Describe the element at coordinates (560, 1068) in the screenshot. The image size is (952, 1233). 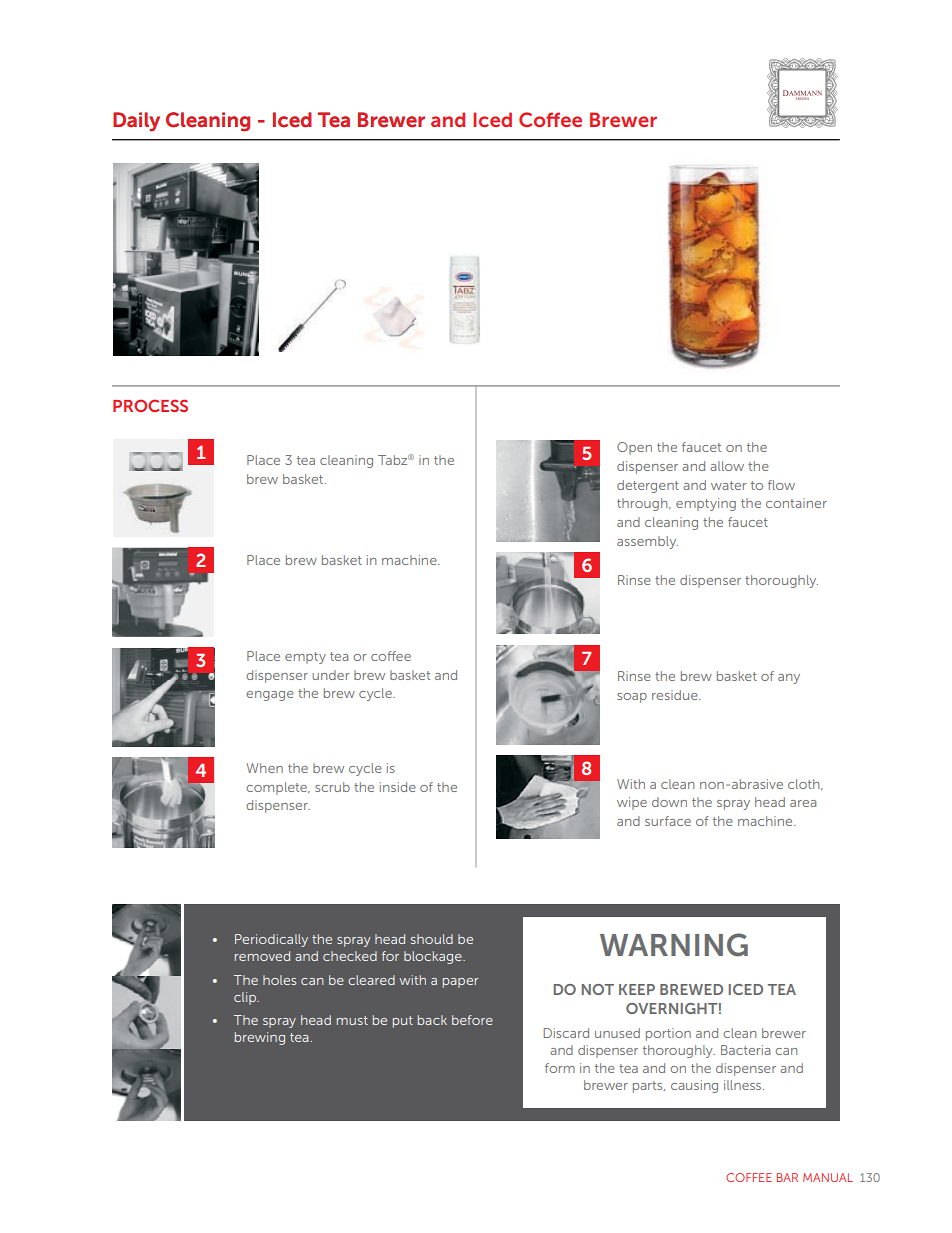
I see `form` at that location.
